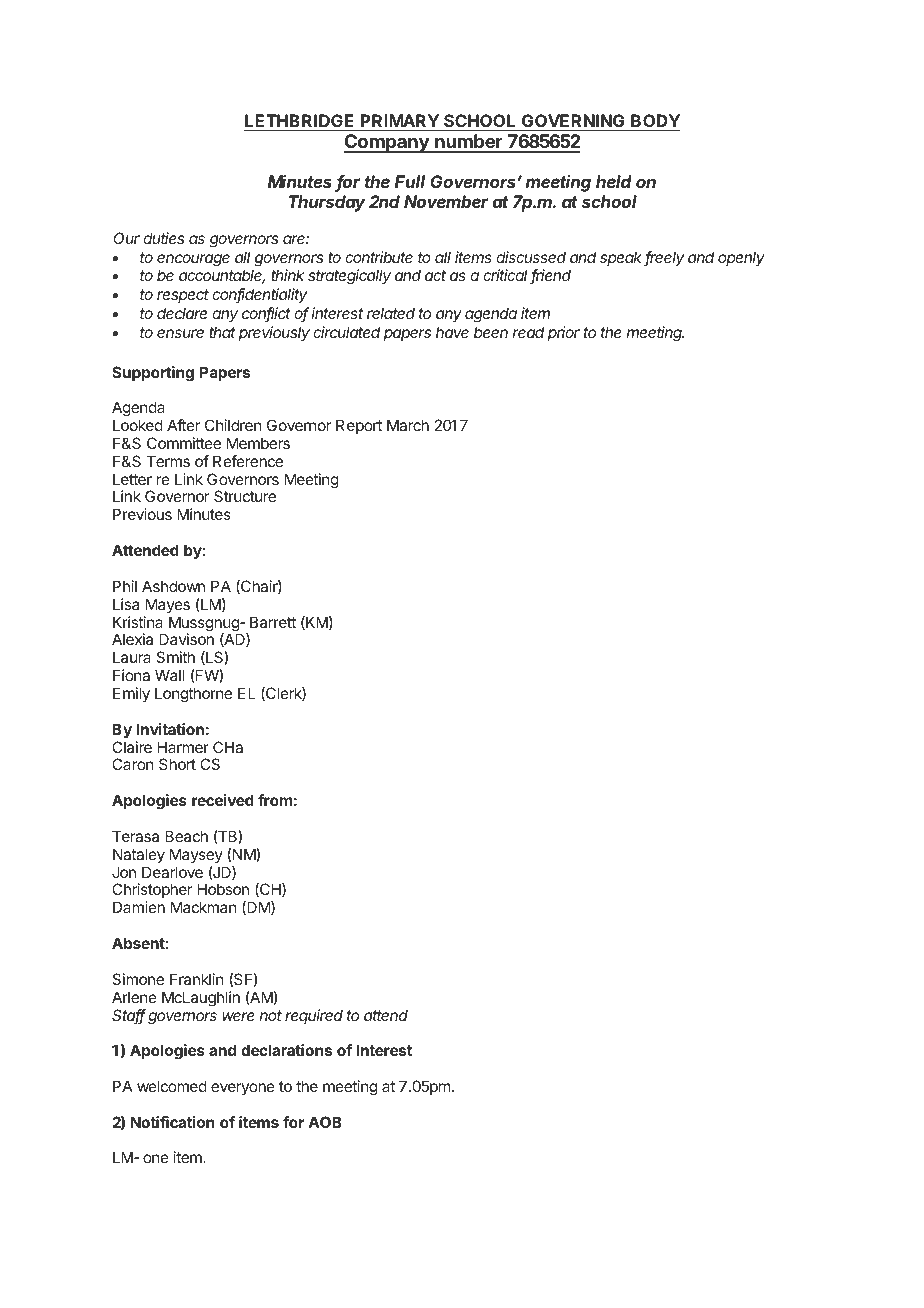  Describe the element at coordinates (300, 122) in the page. I see `LETHBRIDGE` at that location.
